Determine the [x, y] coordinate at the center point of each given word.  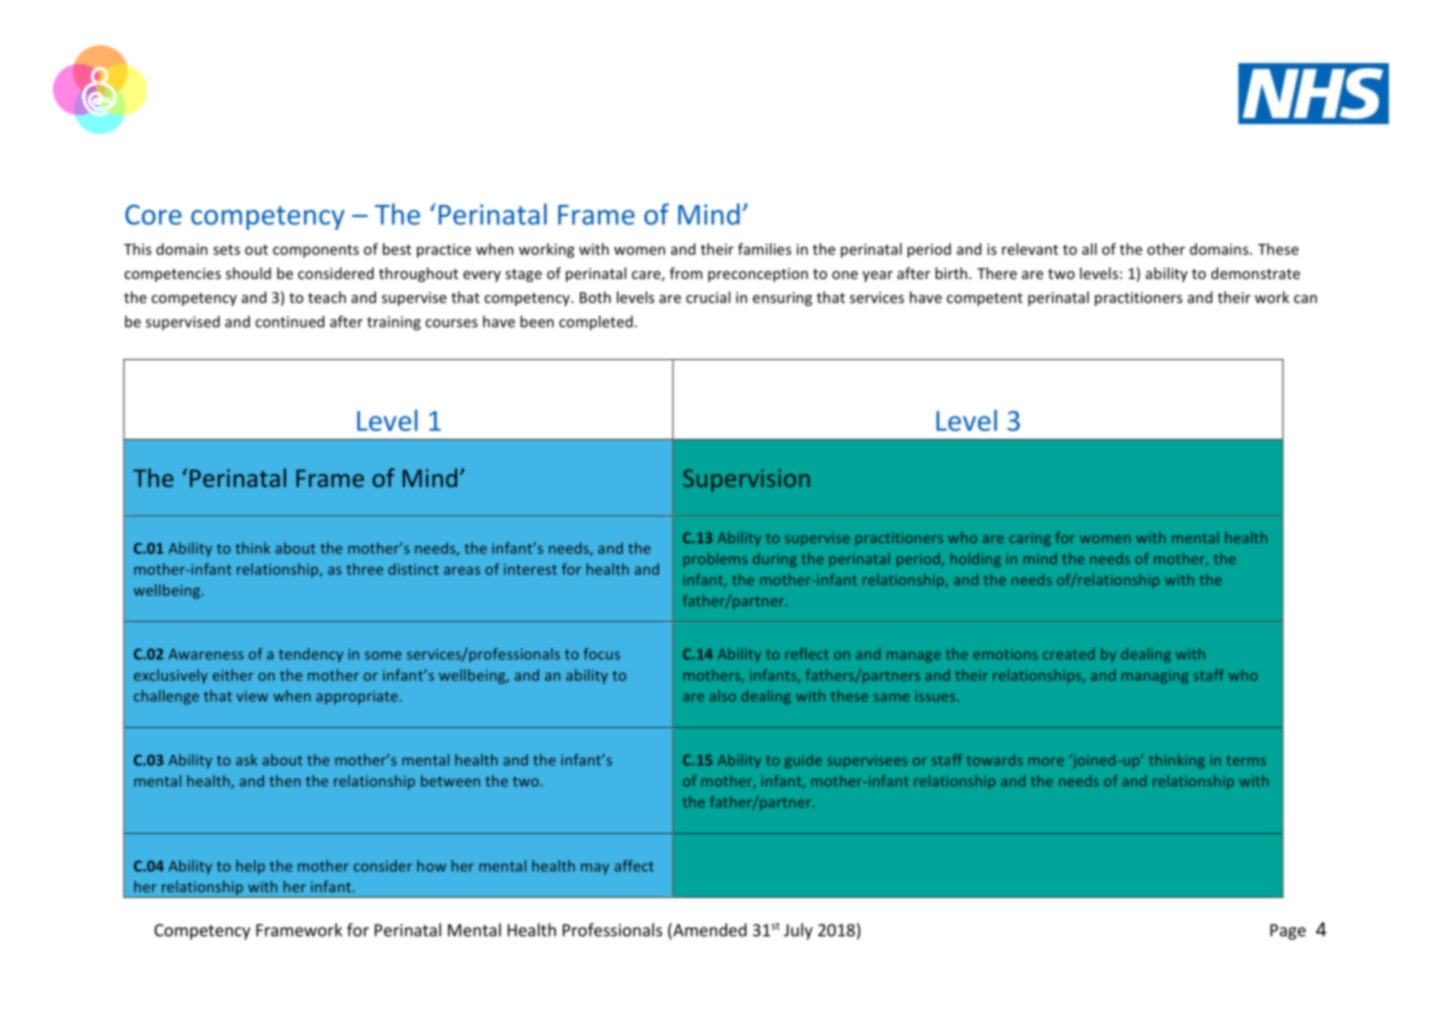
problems [715, 560]
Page [1288, 932]
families [764, 249]
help [250, 867]
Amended [709, 931]
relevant [1030, 249]
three [364, 569]
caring [1030, 539]
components [316, 251]
